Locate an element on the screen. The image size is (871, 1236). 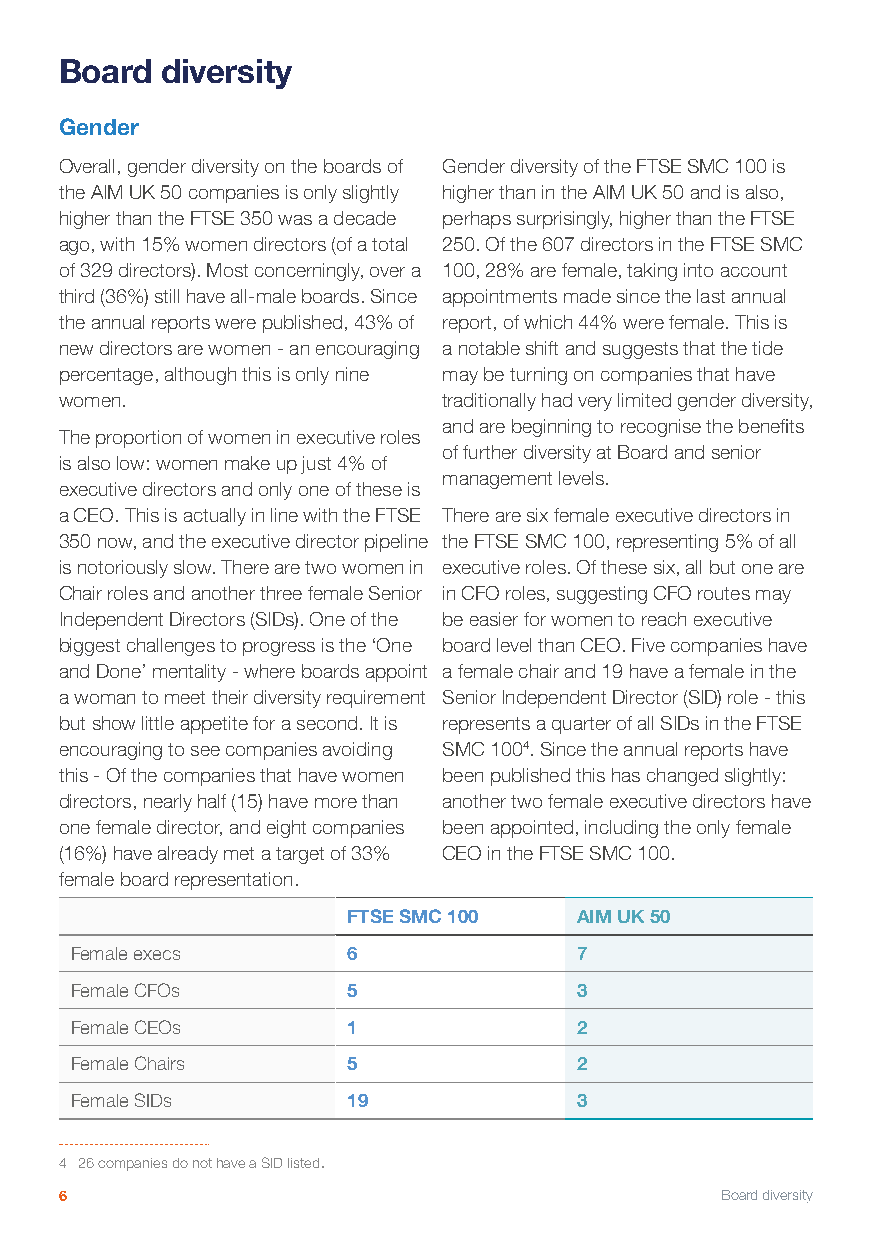
execs is located at coordinates (157, 955).
